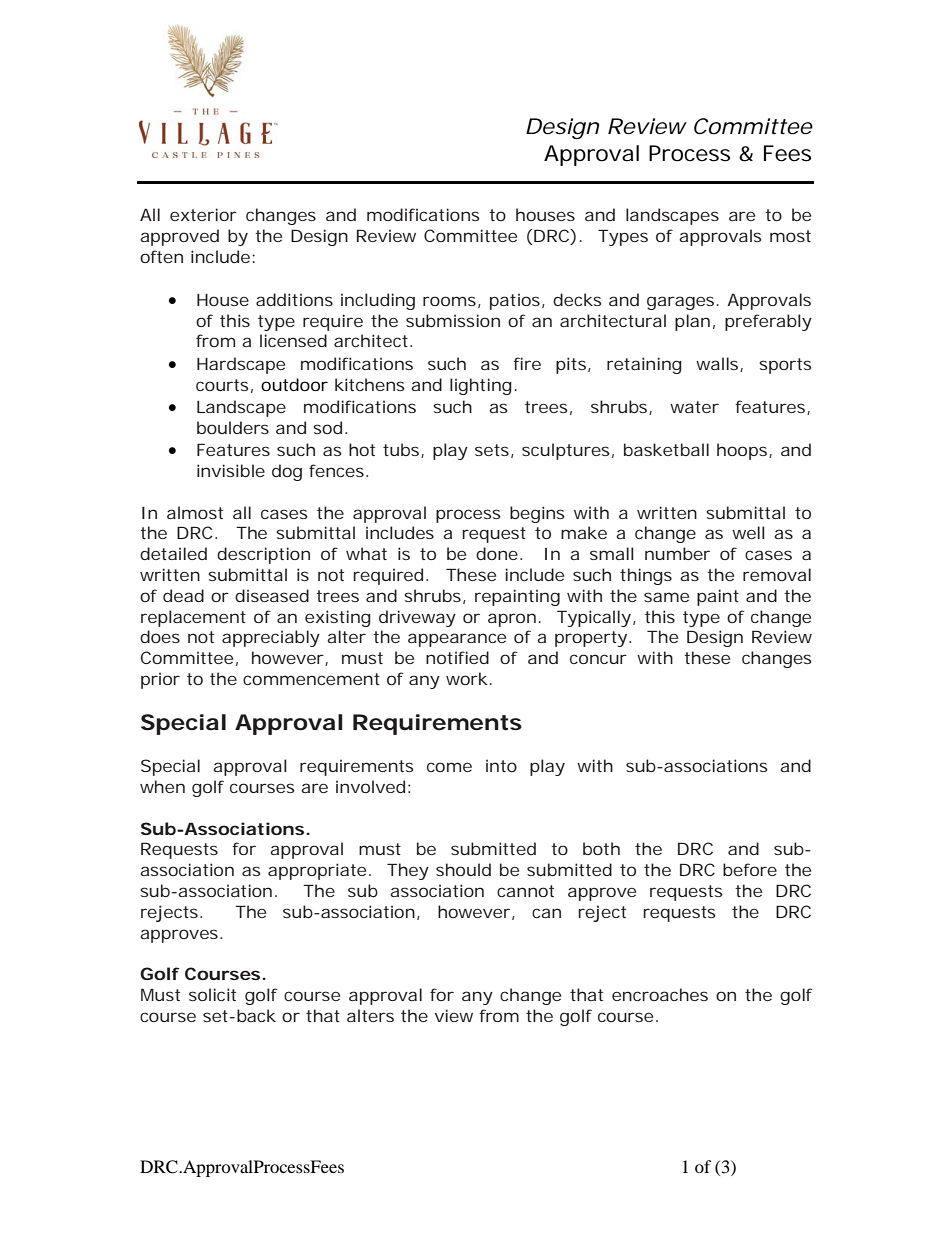 The width and height of the page is (952, 1233). What do you see at coordinates (160, 680) in the page?
I see `prior` at bounding box center [160, 680].
